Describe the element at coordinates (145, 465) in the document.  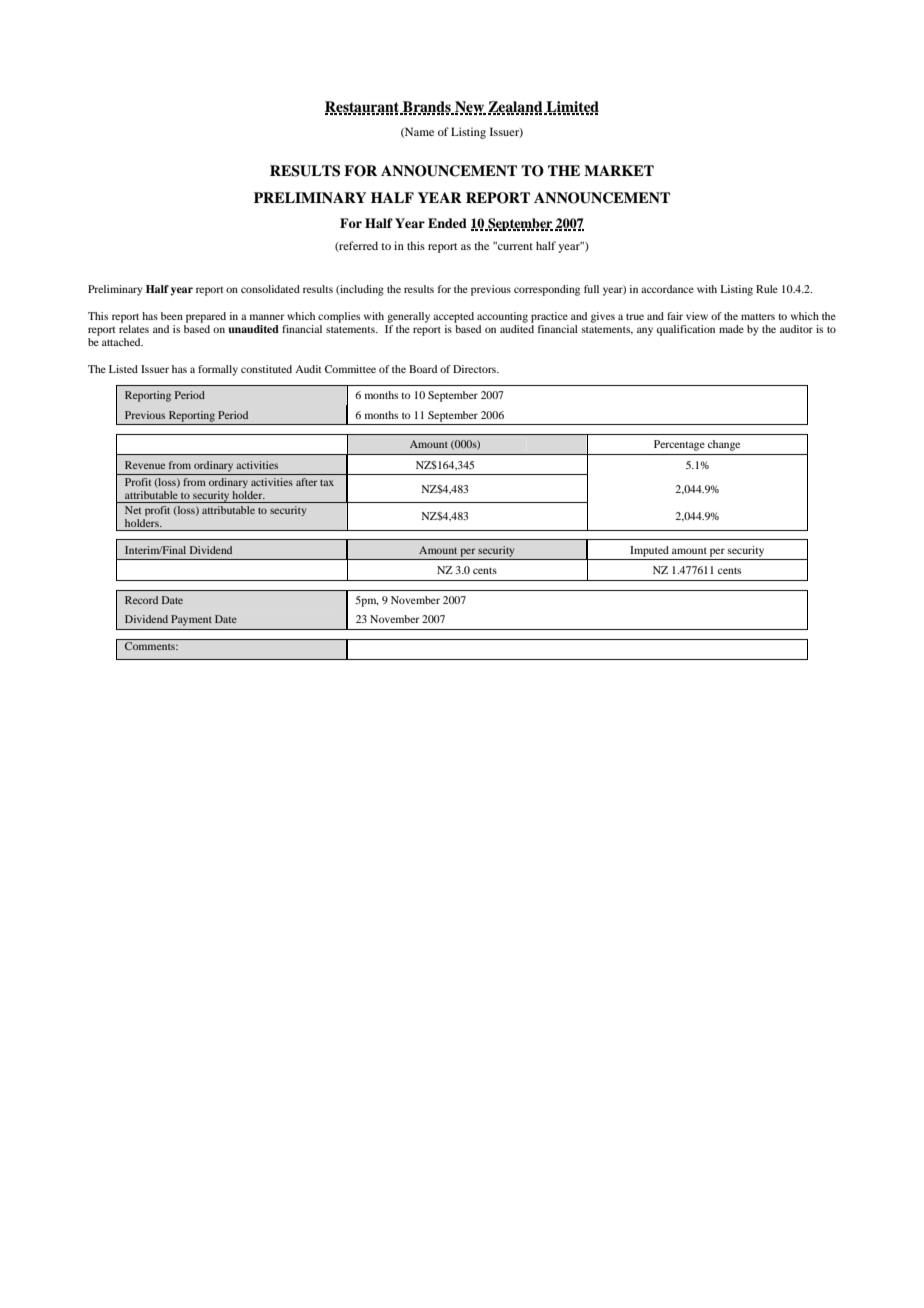
I see `Revenue` at that location.
